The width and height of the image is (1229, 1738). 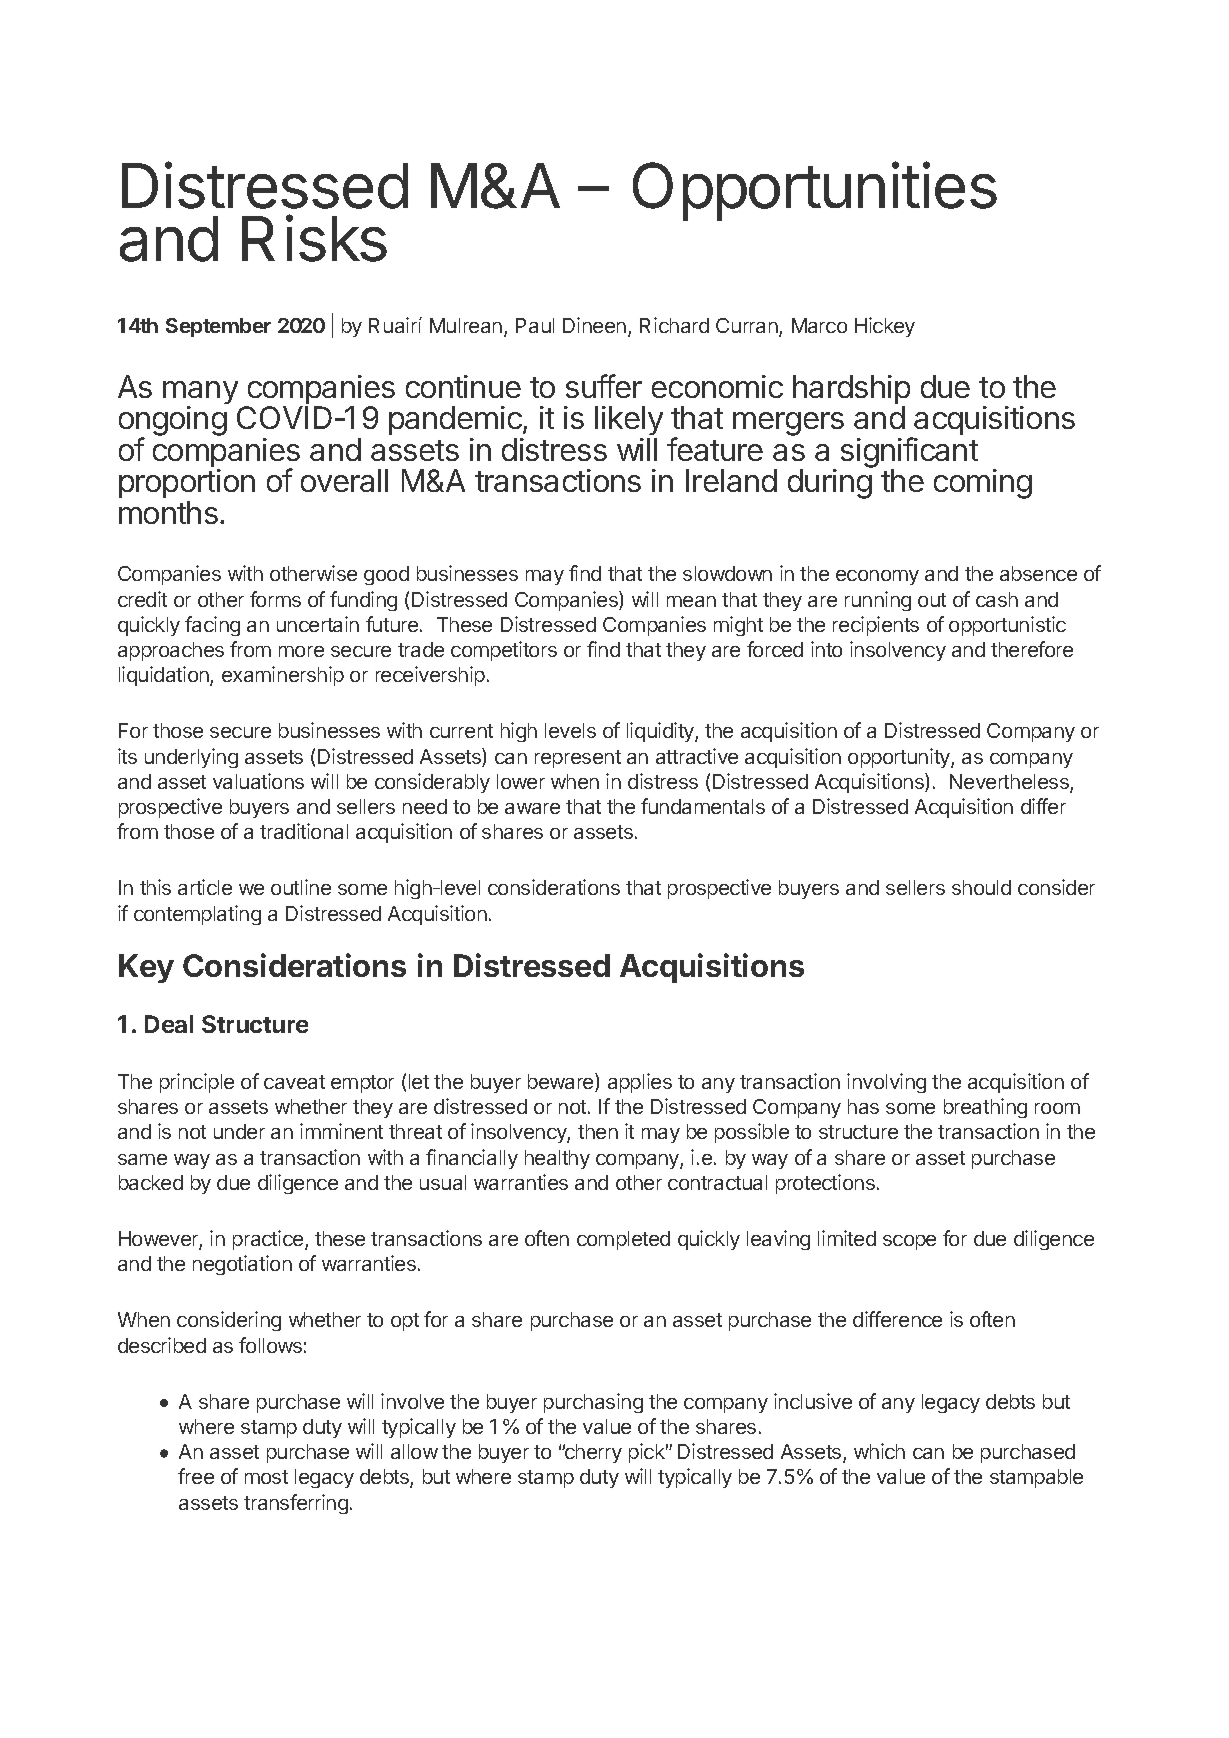 I want to click on Paul, so click(x=535, y=325).
